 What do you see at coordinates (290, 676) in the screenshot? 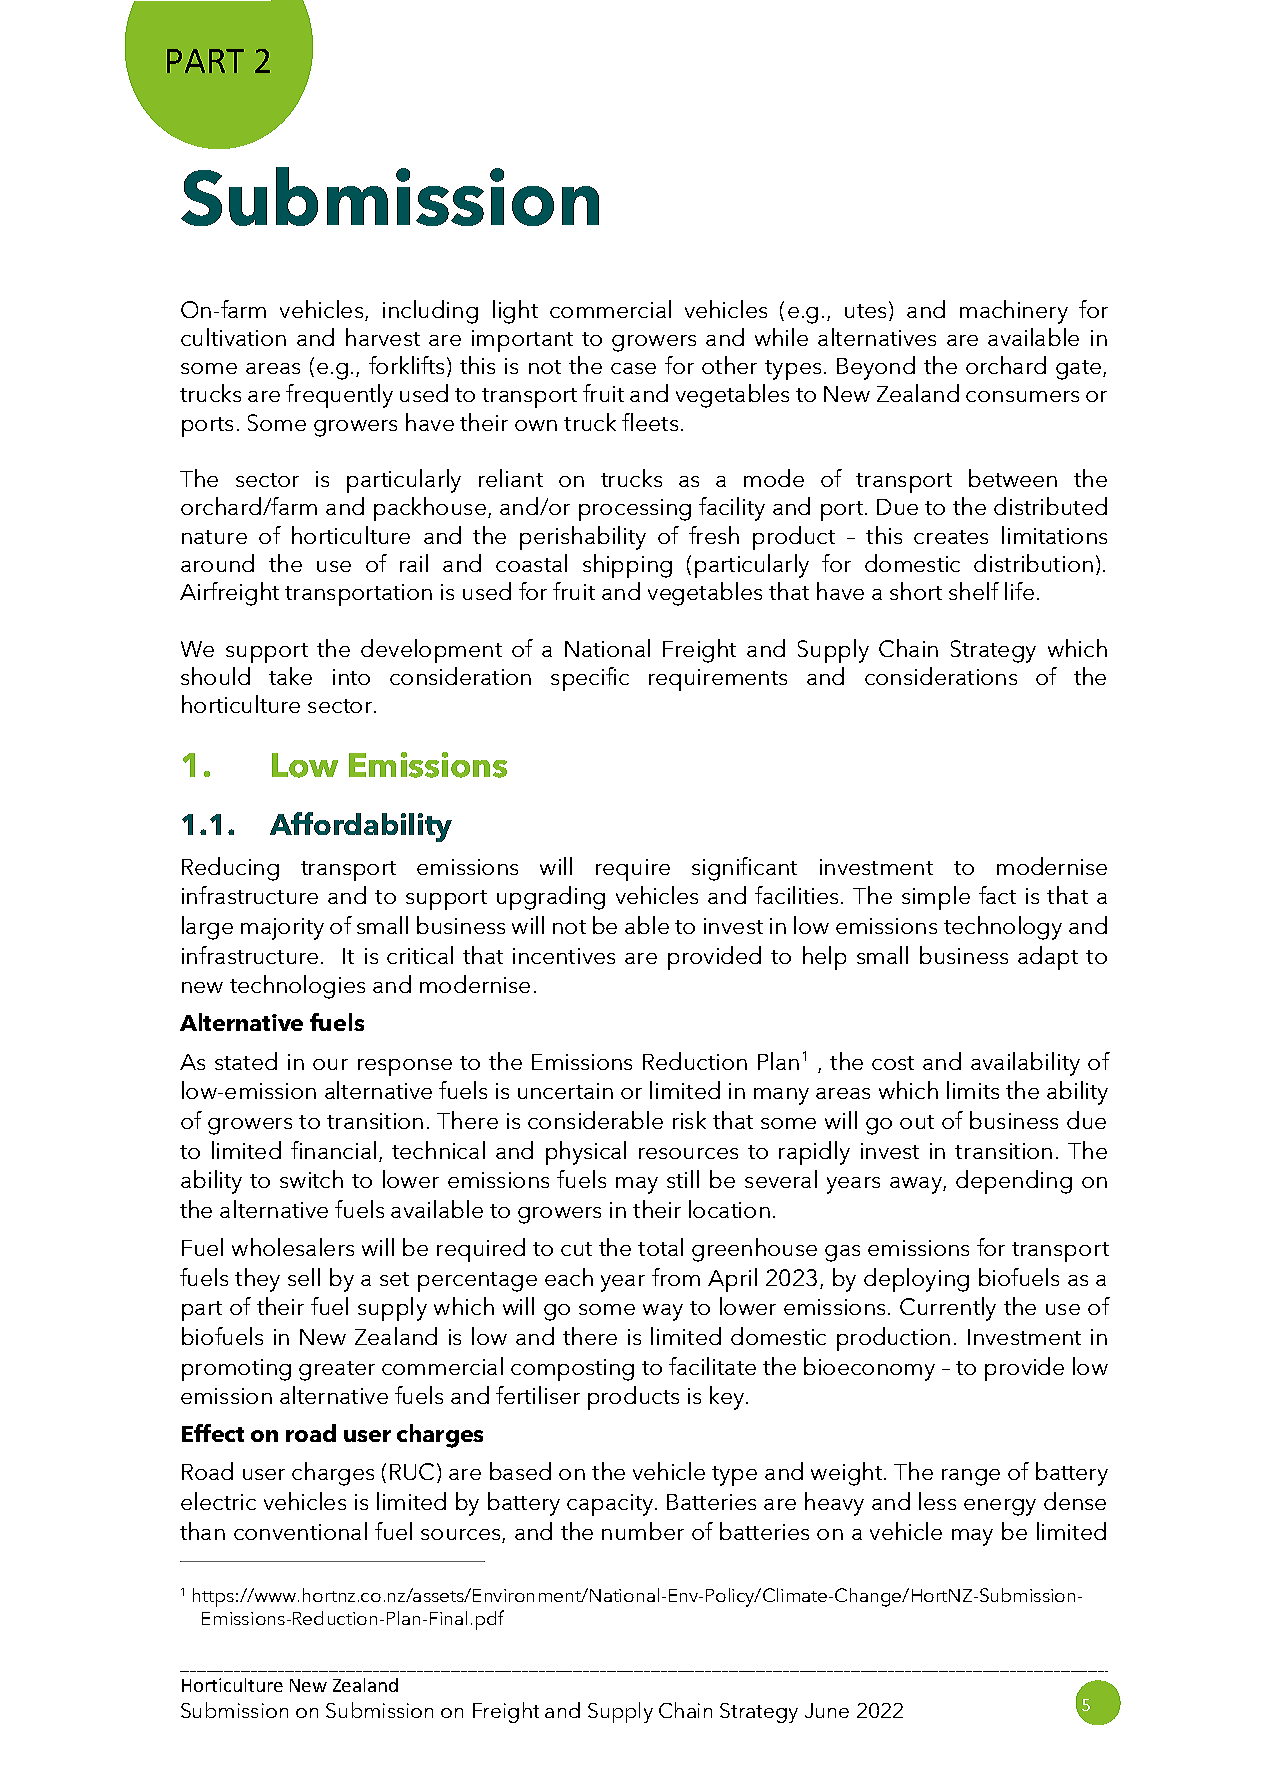
I see `take` at bounding box center [290, 676].
